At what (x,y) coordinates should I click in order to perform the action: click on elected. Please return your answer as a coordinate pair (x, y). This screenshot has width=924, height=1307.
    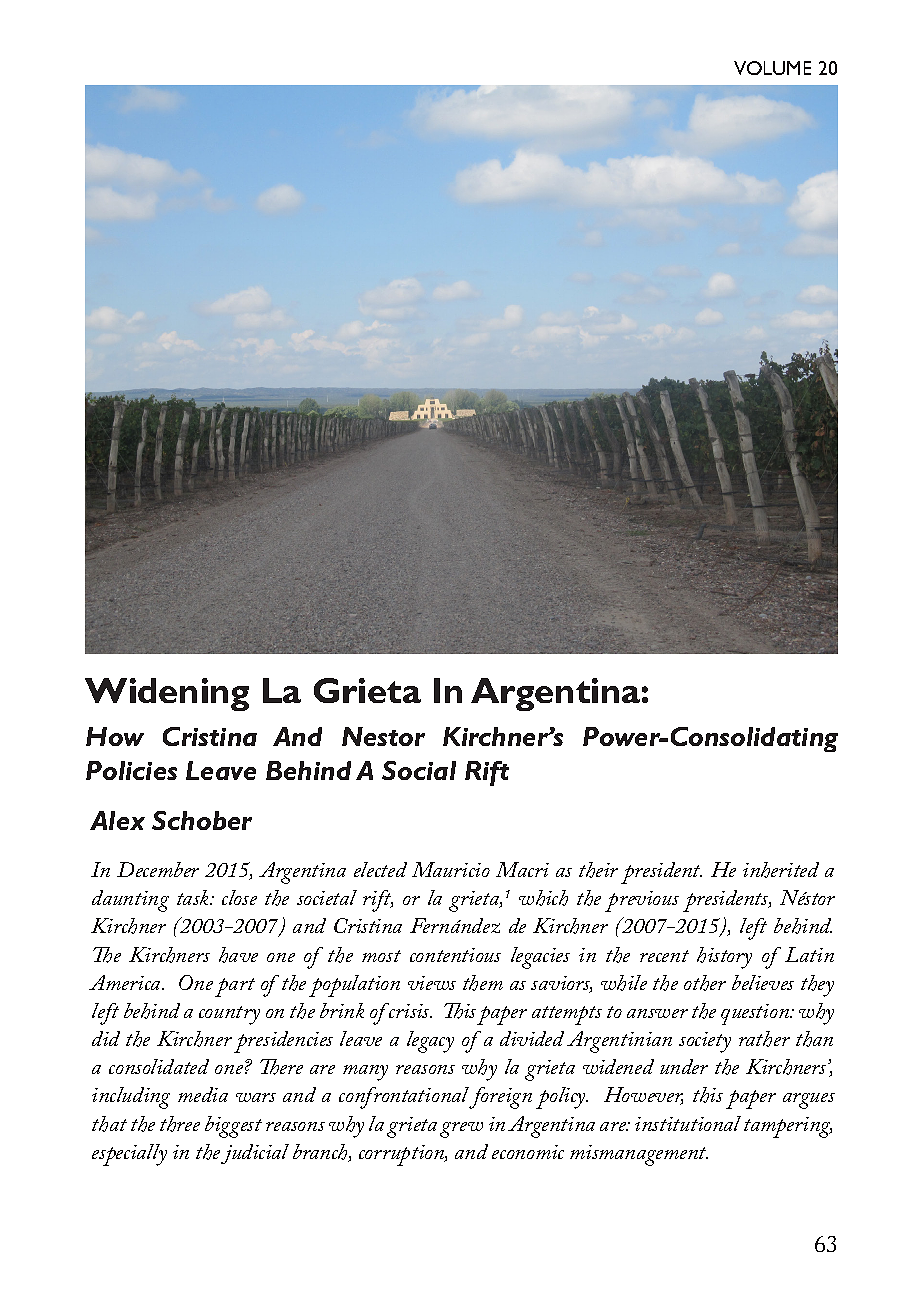
    Looking at the image, I should click on (380, 869).
